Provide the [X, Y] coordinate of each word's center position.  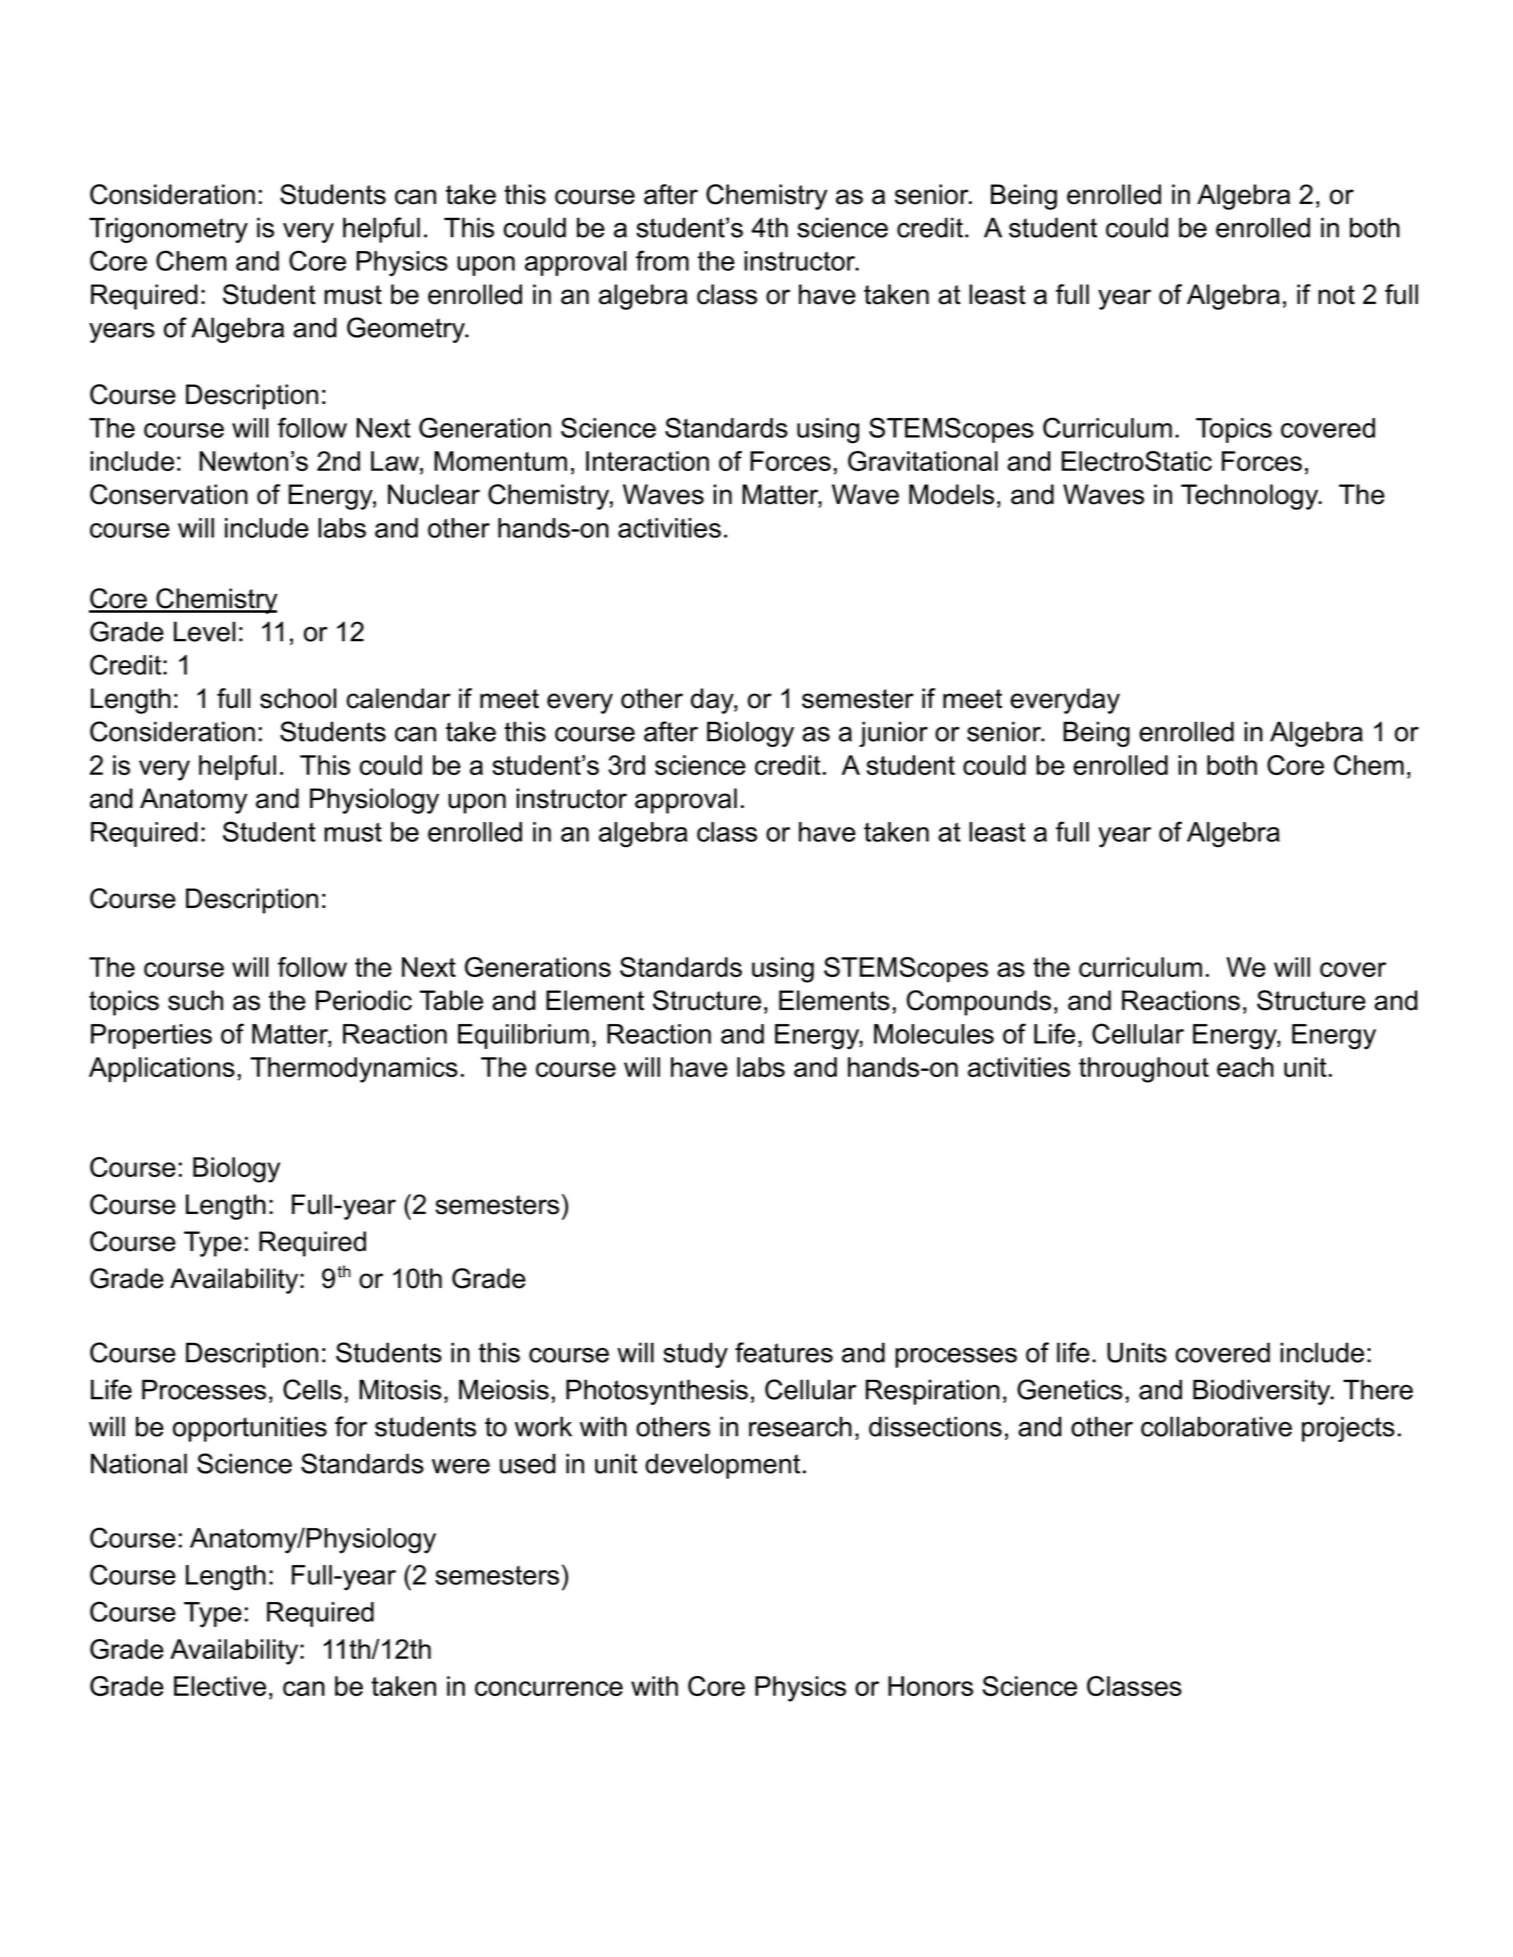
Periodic [364, 1000]
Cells [312, 1389]
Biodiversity [1263, 1392]
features [784, 1352]
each [1245, 1067]
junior [893, 734]
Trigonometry [168, 230]
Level [204, 631]
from [662, 260]
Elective [220, 1686]
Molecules [934, 1034]
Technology [1251, 497]
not [1336, 295]
